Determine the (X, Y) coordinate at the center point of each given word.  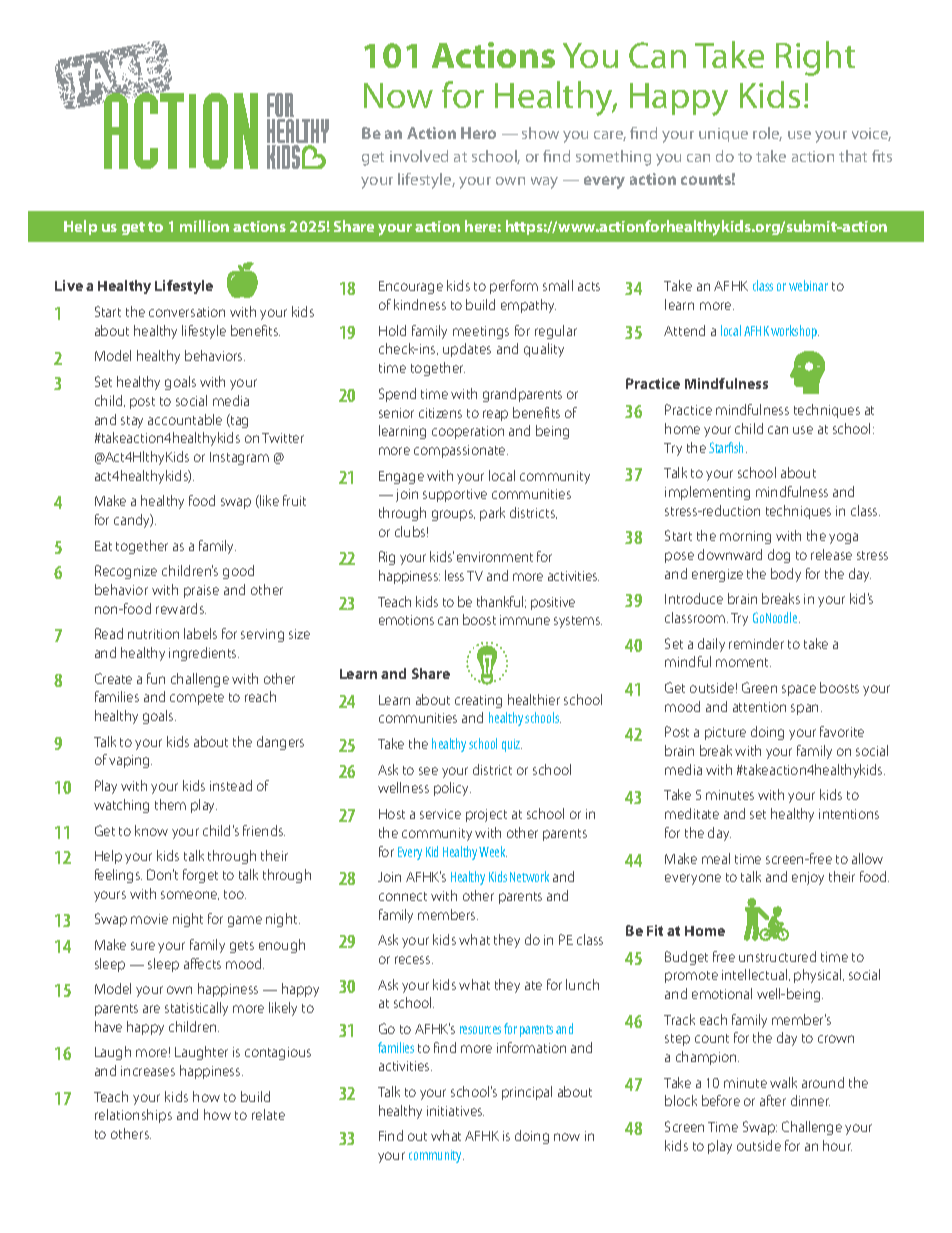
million (204, 226)
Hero (478, 133)
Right (815, 58)
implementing (707, 493)
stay (132, 422)
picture (725, 733)
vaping (130, 761)
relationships (133, 1116)
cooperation (468, 432)
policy (452, 789)
